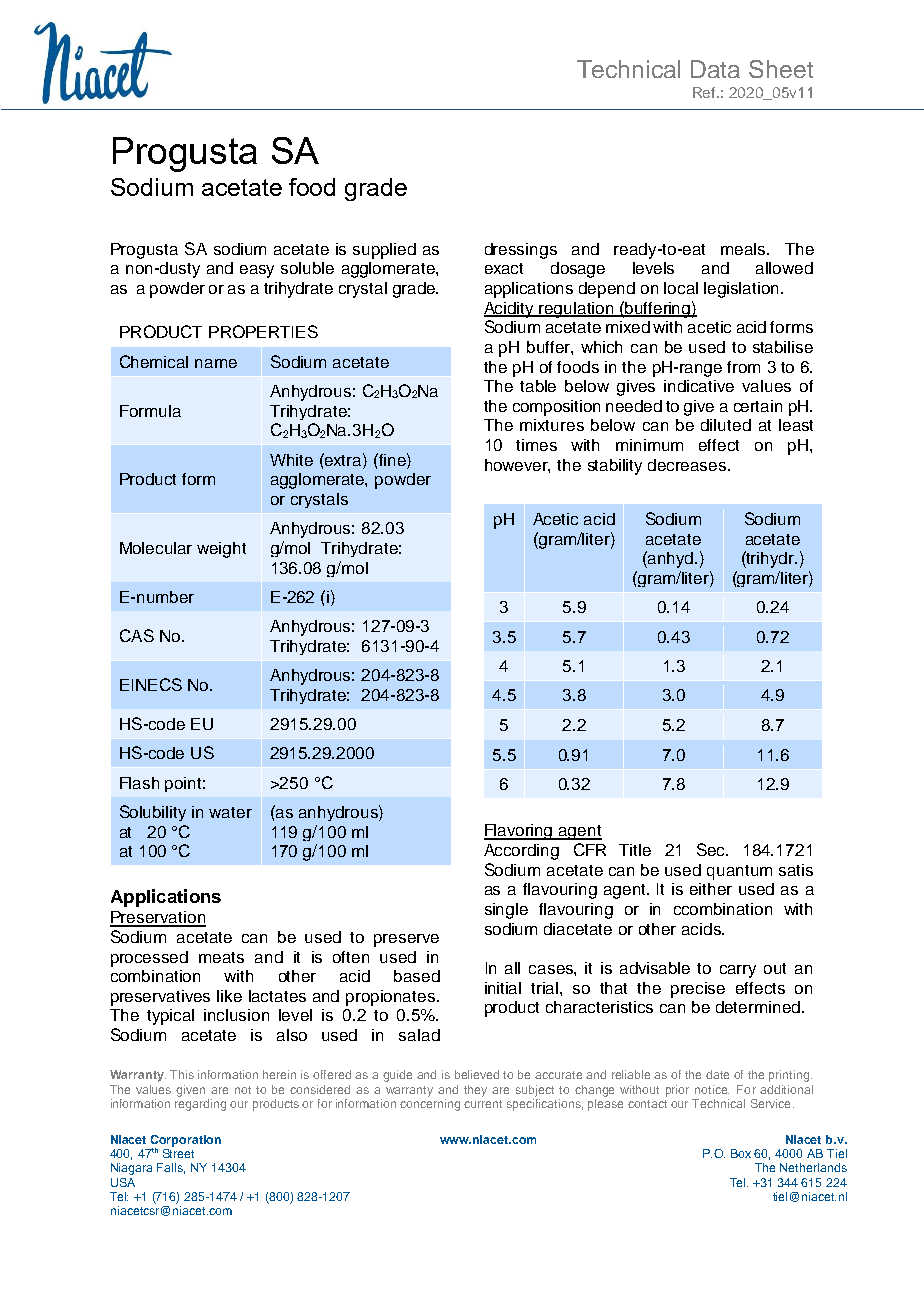 The height and width of the screenshot is (1308, 924). I want to click on White, so click(291, 460).
